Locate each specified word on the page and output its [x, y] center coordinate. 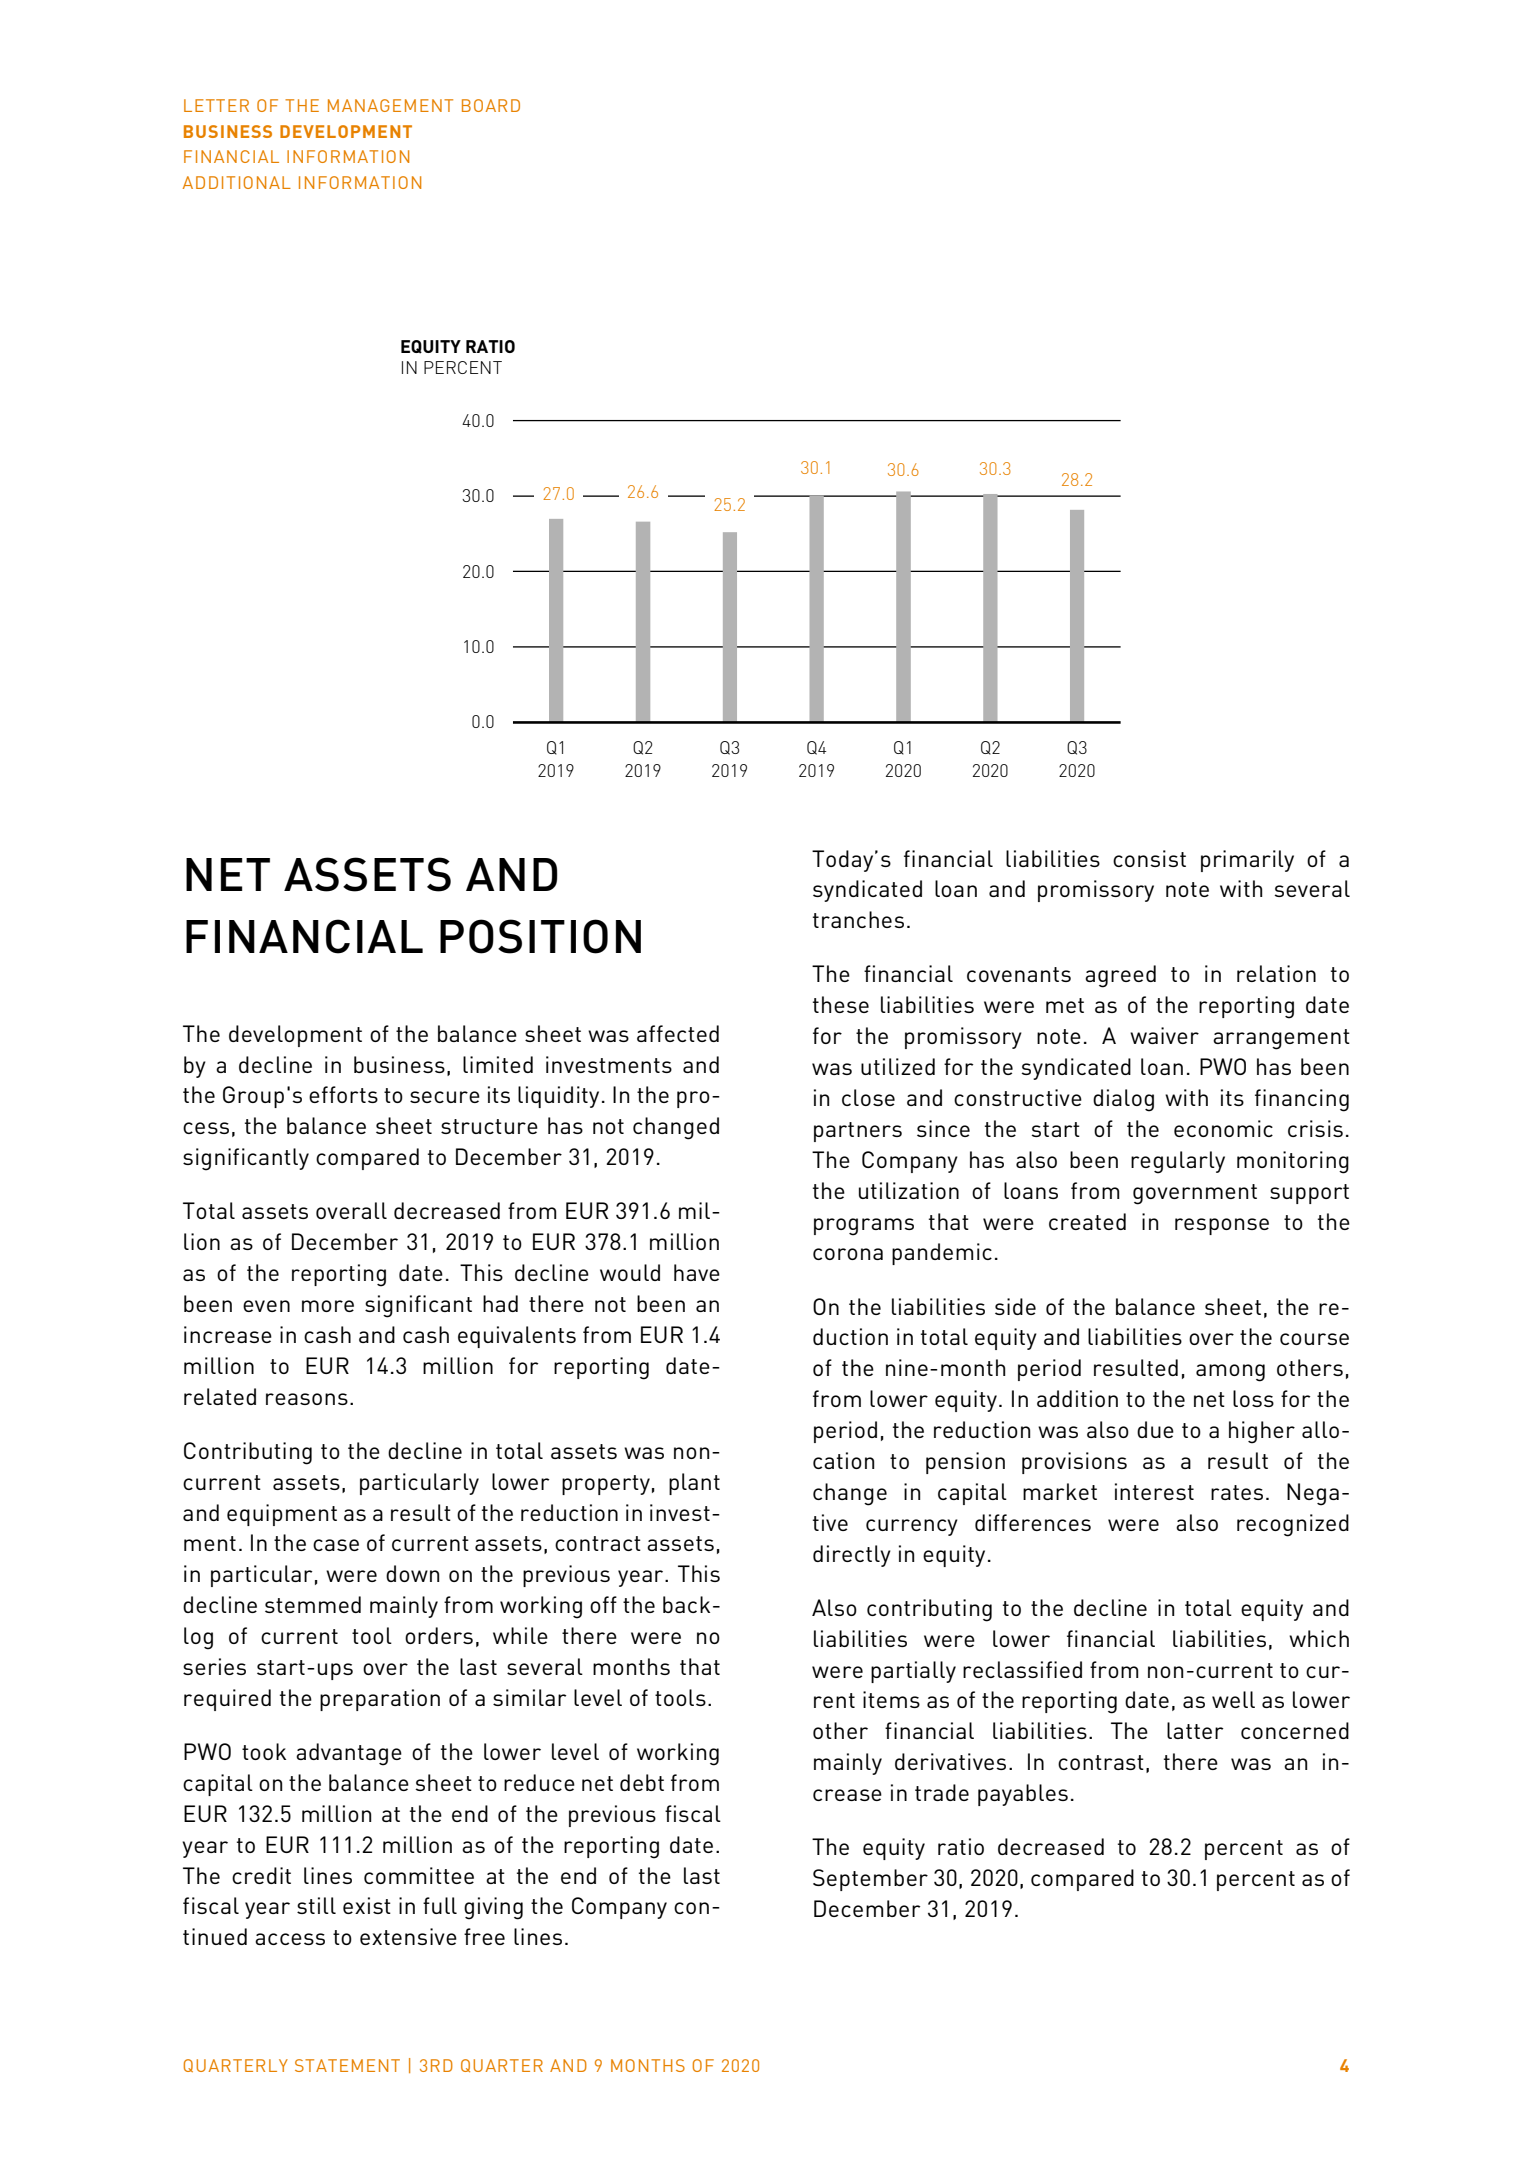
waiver [1164, 1035]
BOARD [491, 105]
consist [1149, 858]
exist [367, 1905]
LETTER [216, 105]
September [870, 1880]
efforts [343, 1094]
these [841, 1004]
